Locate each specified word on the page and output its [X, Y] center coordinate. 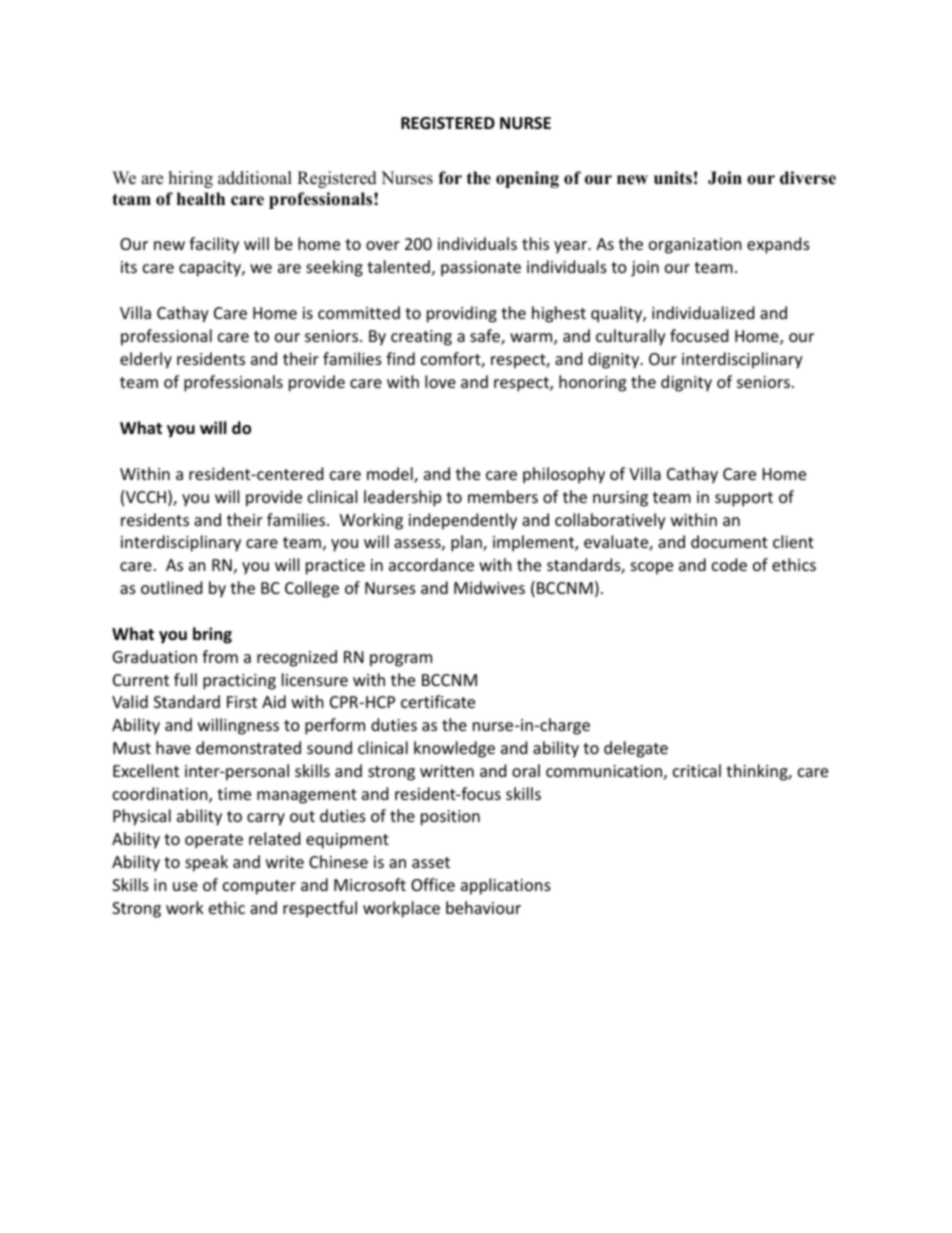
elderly [146, 360]
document [729, 541]
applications [506, 886]
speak [206, 863]
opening [527, 179]
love [440, 381]
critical [697, 770]
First [242, 702]
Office [433, 884]
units [673, 178]
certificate [438, 701]
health [201, 199]
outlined [171, 587]
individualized [703, 312]
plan [467, 543]
